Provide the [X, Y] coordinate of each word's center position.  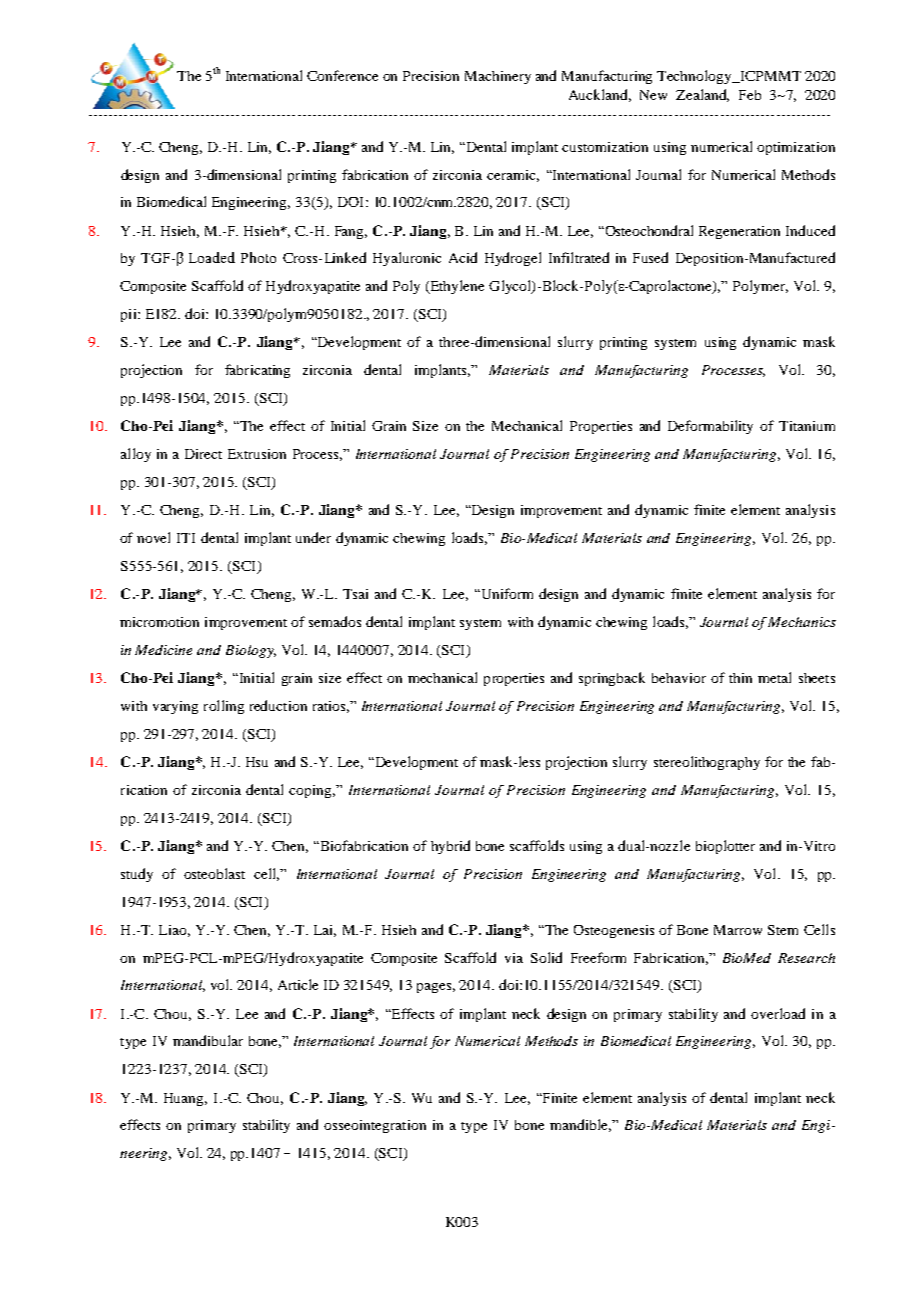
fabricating [257, 371]
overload [778, 1013]
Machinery [498, 77]
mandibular [208, 1040]
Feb [750, 95]
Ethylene [456, 287]
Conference [342, 75]
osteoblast [214, 873]
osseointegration [375, 1126]
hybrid [450, 847]
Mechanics [802, 622]
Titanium [807, 426]
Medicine [163, 650]
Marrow [738, 930]
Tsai [355, 594]
